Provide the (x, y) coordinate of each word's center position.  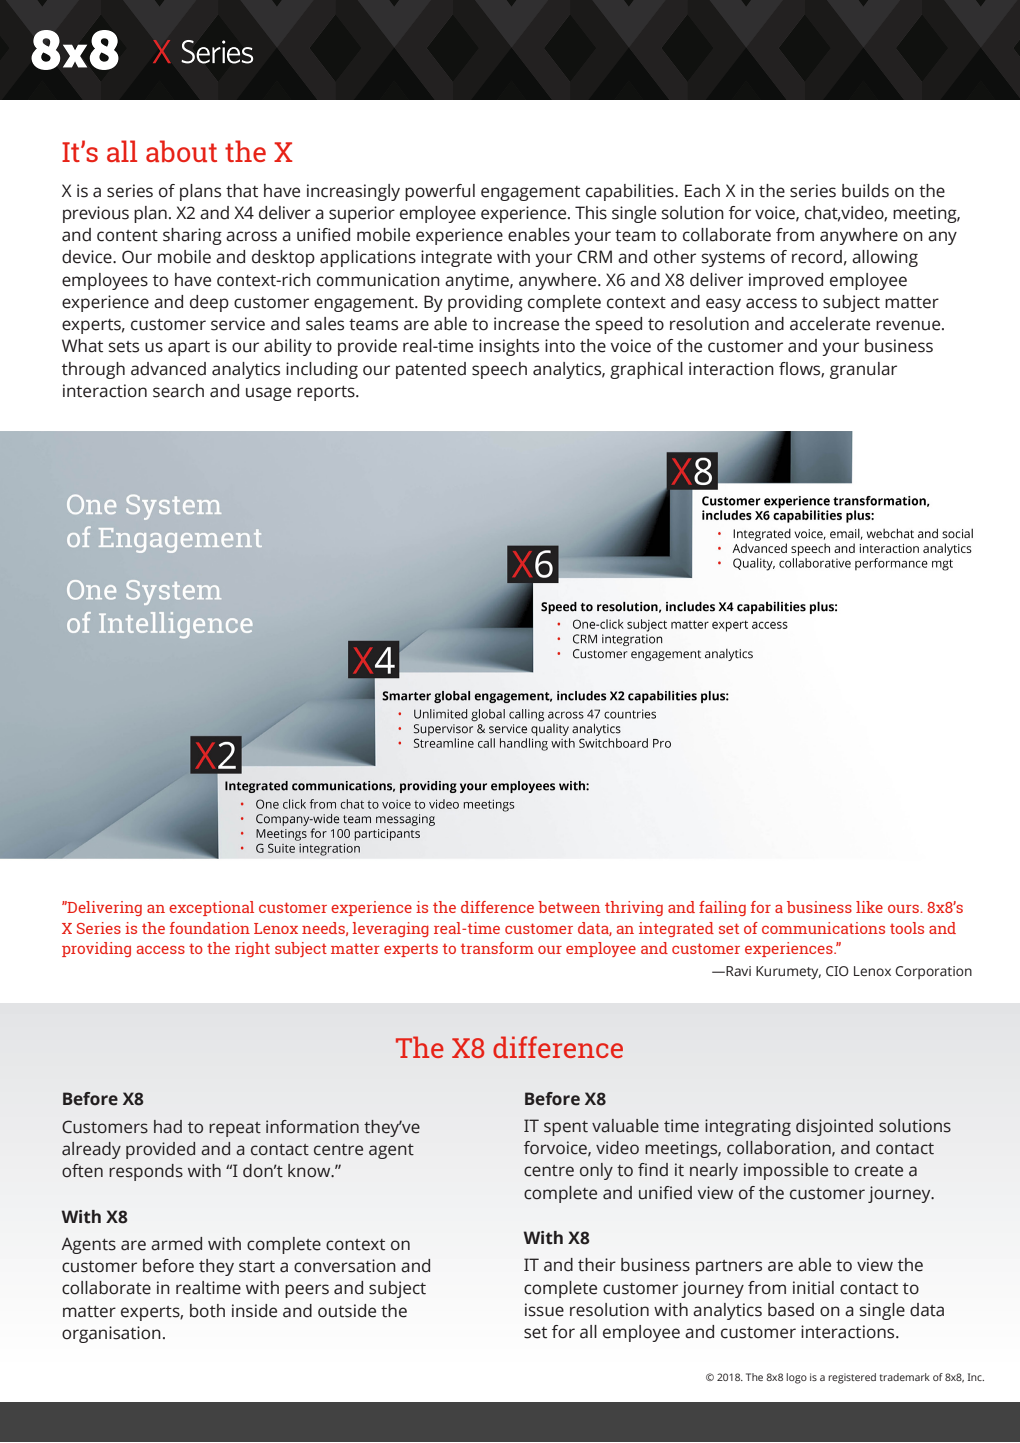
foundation (210, 928)
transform (497, 948)
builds (865, 191)
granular (863, 370)
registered (852, 1378)
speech (499, 370)
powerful (440, 192)
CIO (837, 971)
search (178, 391)
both (207, 1311)
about (181, 151)
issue (544, 1310)
